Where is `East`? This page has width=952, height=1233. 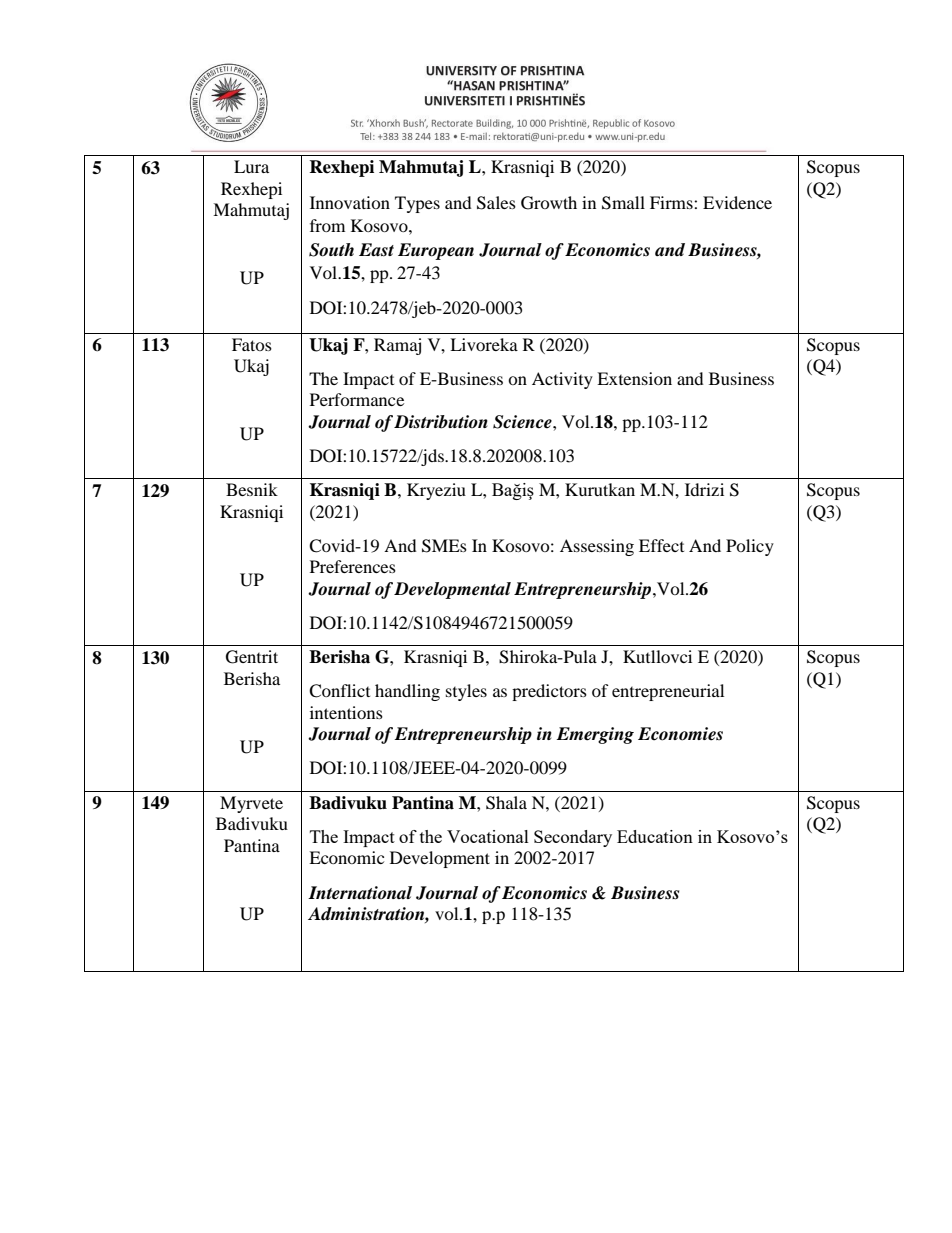
East is located at coordinates (376, 250).
